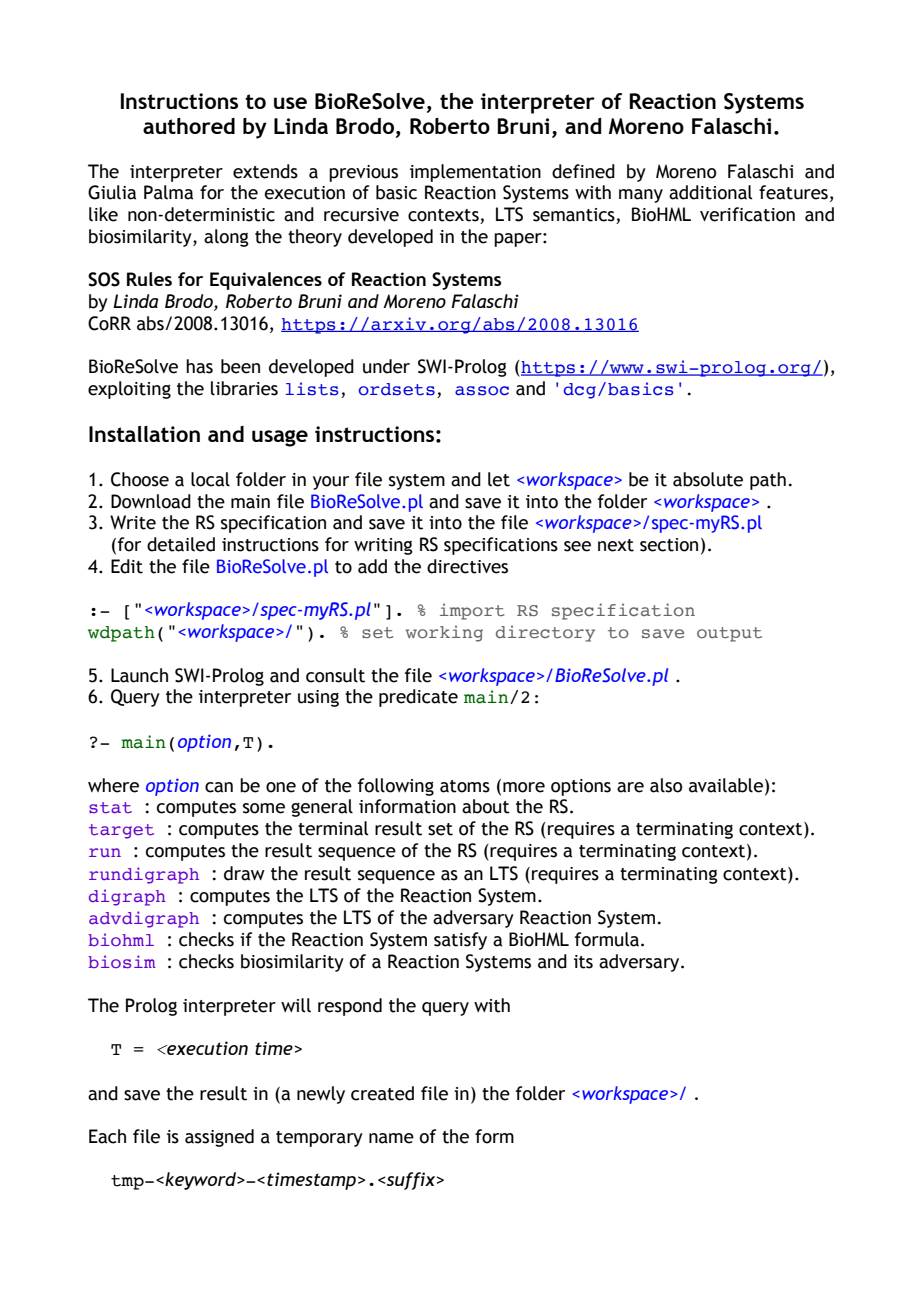  What do you see at coordinates (189, 126) in the document?
I see `authored` at bounding box center [189, 126].
